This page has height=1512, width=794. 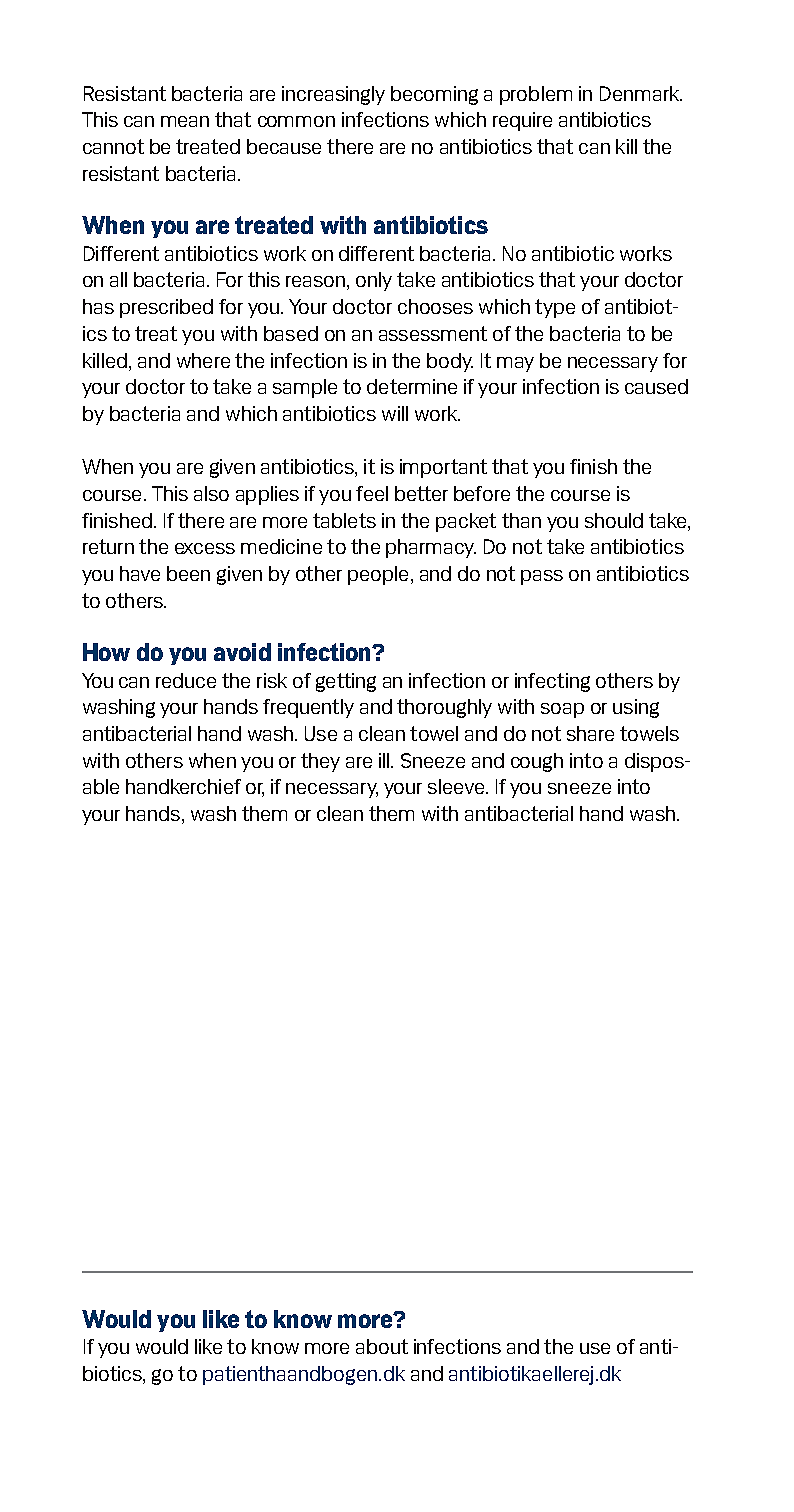 What do you see at coordinates (333, 95) in the page?
I see `increasingly` at bounding box center [333, 95].
